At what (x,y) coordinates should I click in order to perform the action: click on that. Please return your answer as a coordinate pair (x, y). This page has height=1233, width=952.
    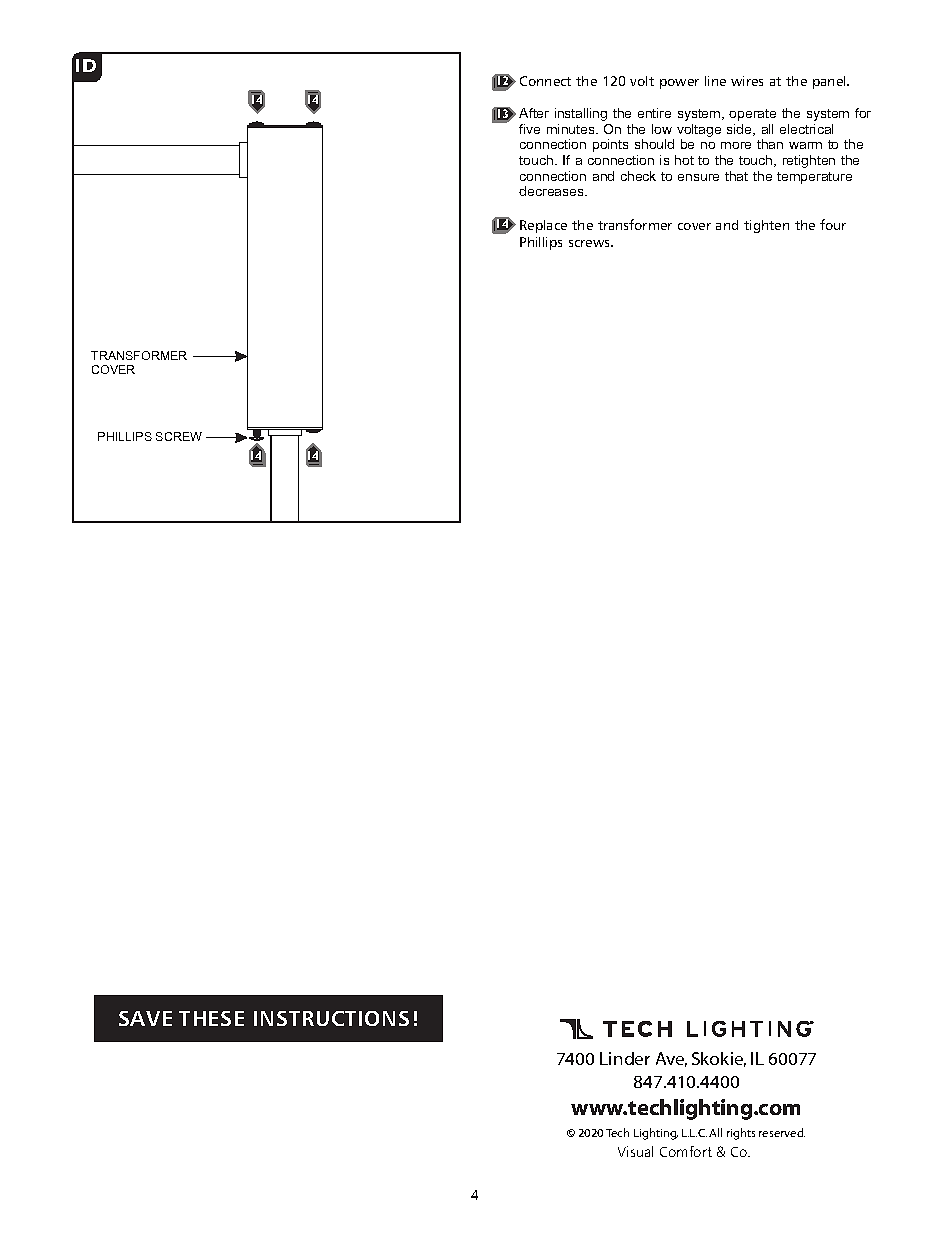
    Looking at the image, I should click on (736, 176).
